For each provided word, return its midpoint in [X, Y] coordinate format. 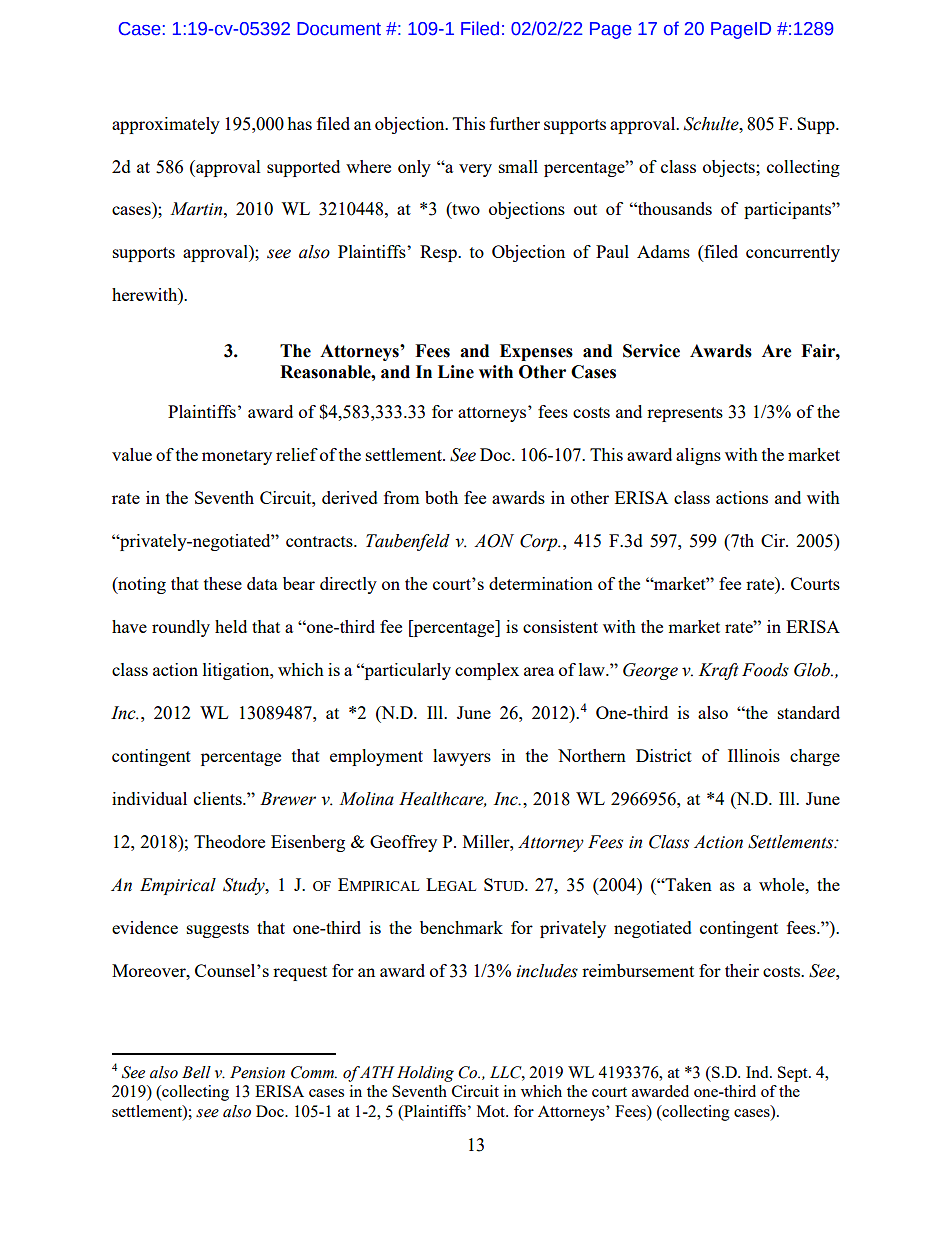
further [515, 123]
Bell [196, 1072]
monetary [237, 457]
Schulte [712, 124]
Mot [492, 1111]
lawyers [462, 757]
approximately [166, 125]
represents [685, 414]
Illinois [754, 755]
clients [219, 798]
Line [456, 372]
